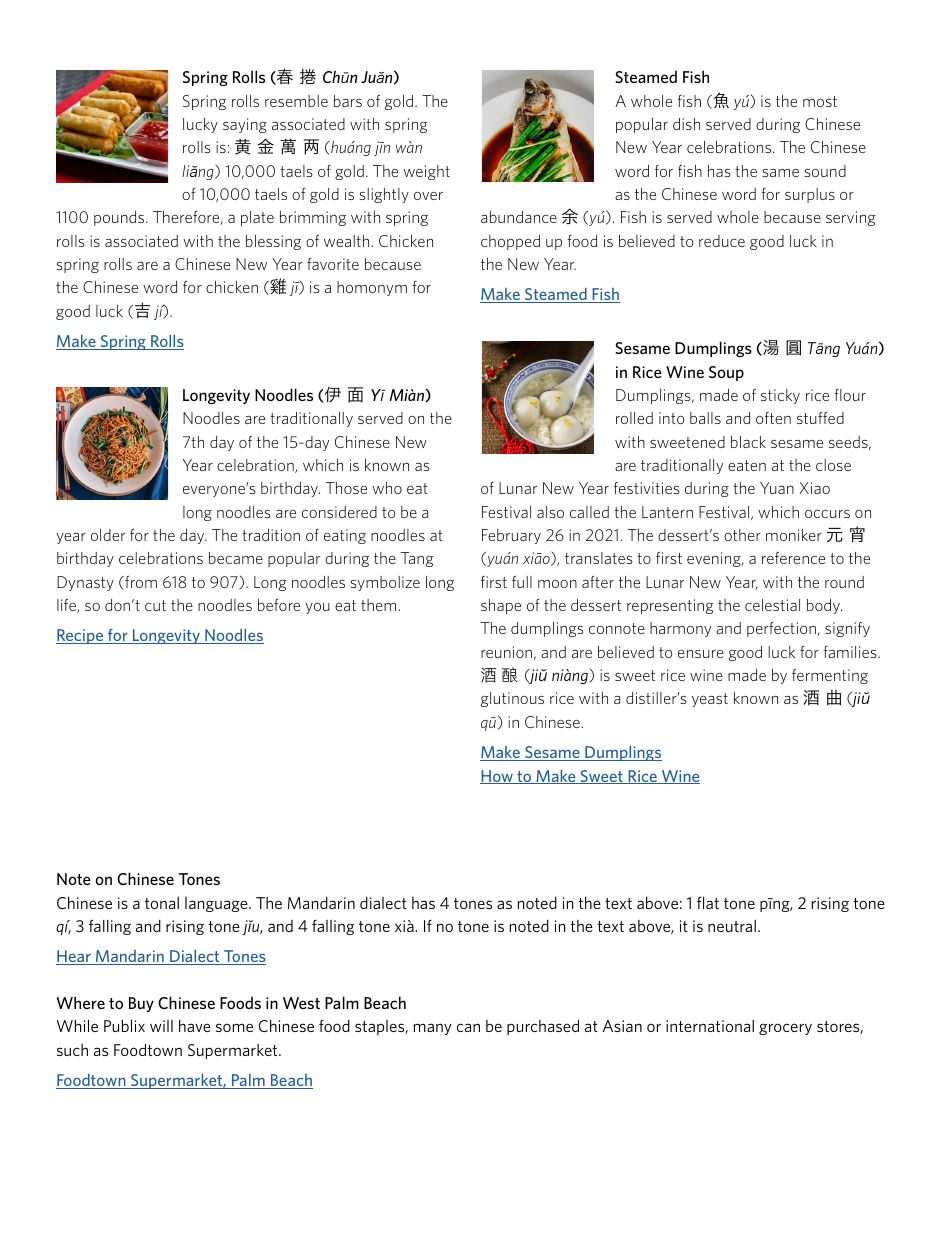  Describe the element at coordinates (162, 903) in the page. I see `tonal` at that location.
